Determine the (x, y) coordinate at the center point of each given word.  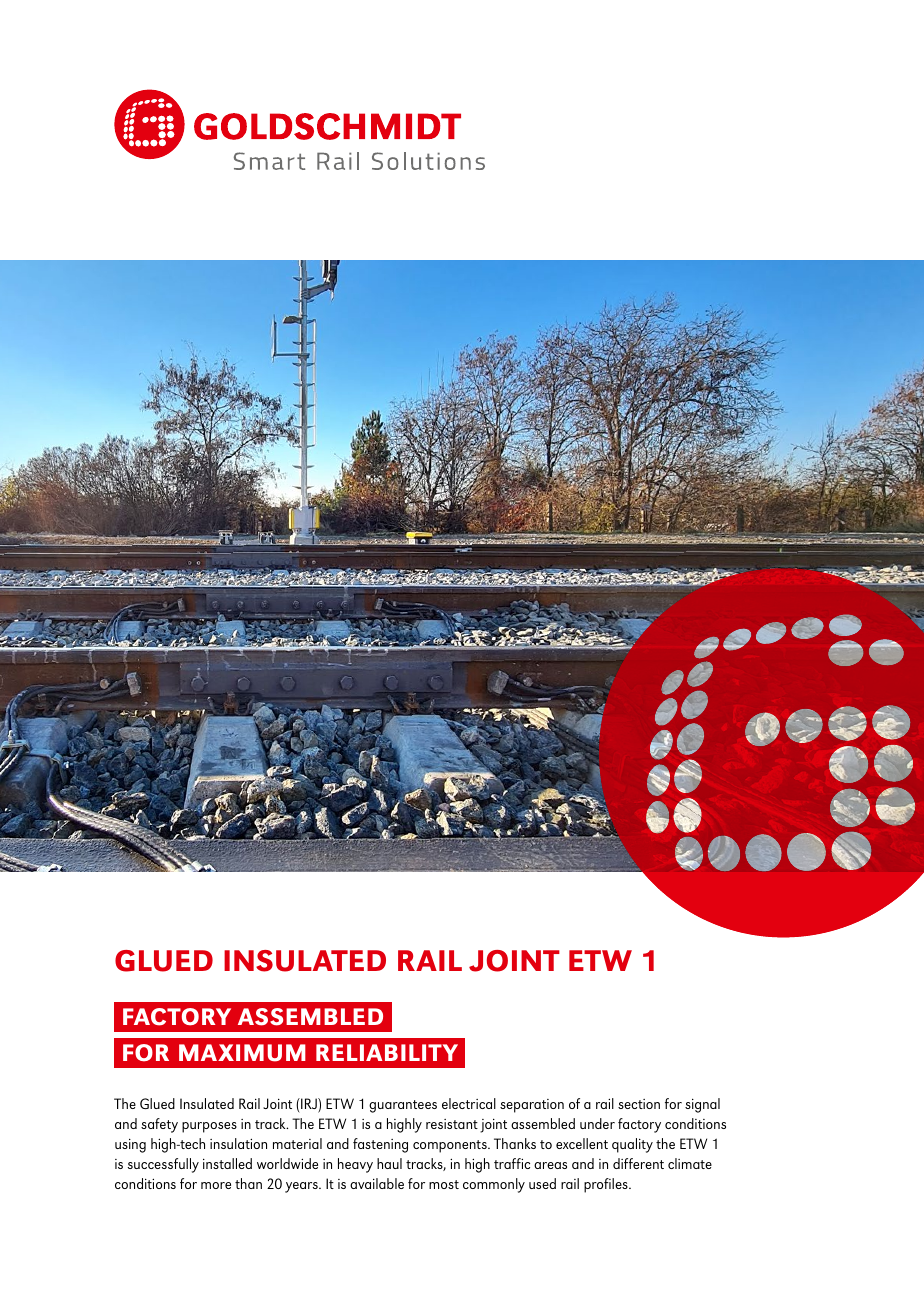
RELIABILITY (387, 1052)
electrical (469, 1103)
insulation (238, 1143)
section (639, 1104)
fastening (380, 1145)
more (216, 1185)
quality (632, 1145)
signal (702, 1105)
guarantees (403, 1106)
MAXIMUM (242, 1053)
